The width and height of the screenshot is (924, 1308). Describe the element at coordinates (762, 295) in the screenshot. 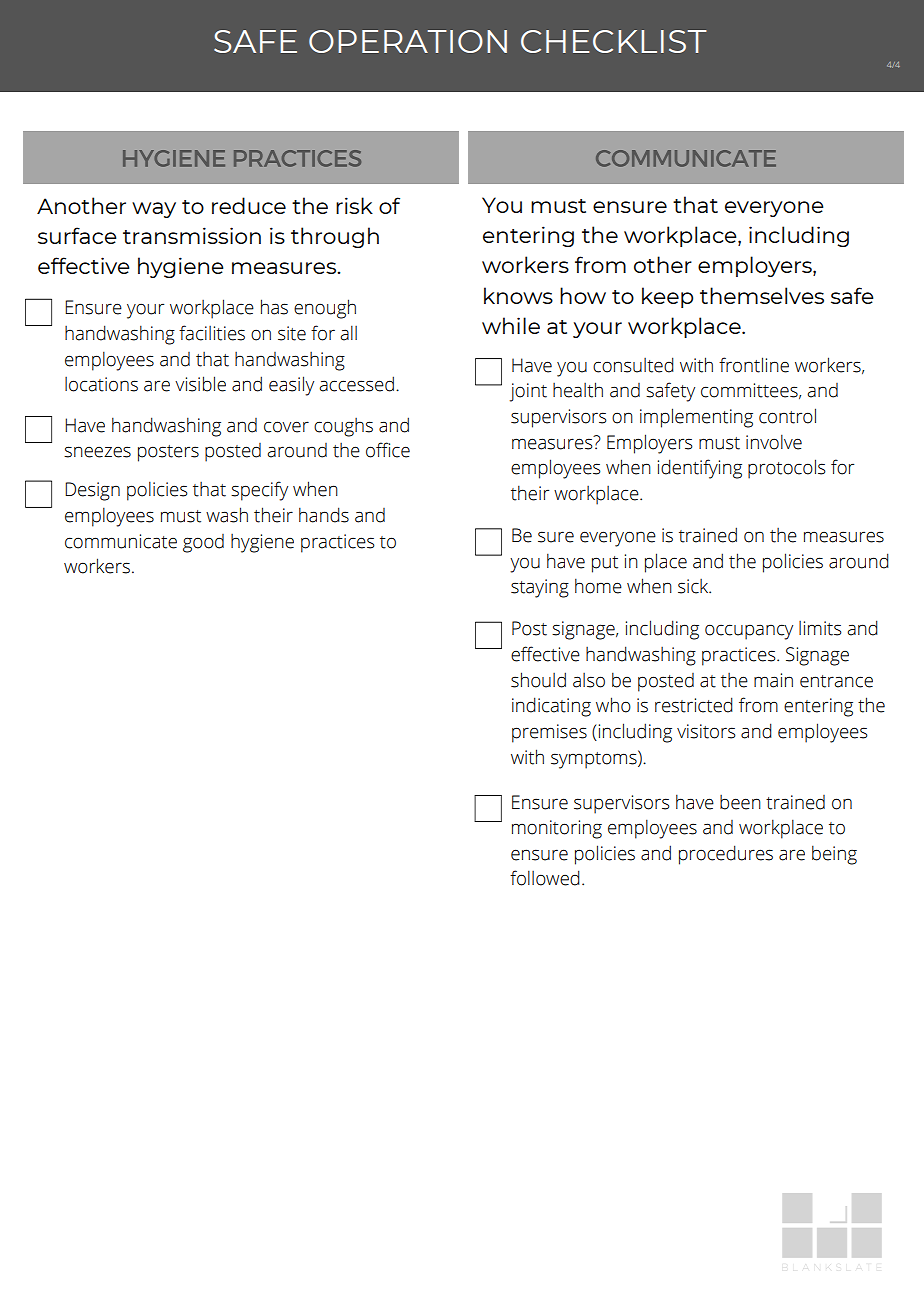

I see `themselves` at that location.
